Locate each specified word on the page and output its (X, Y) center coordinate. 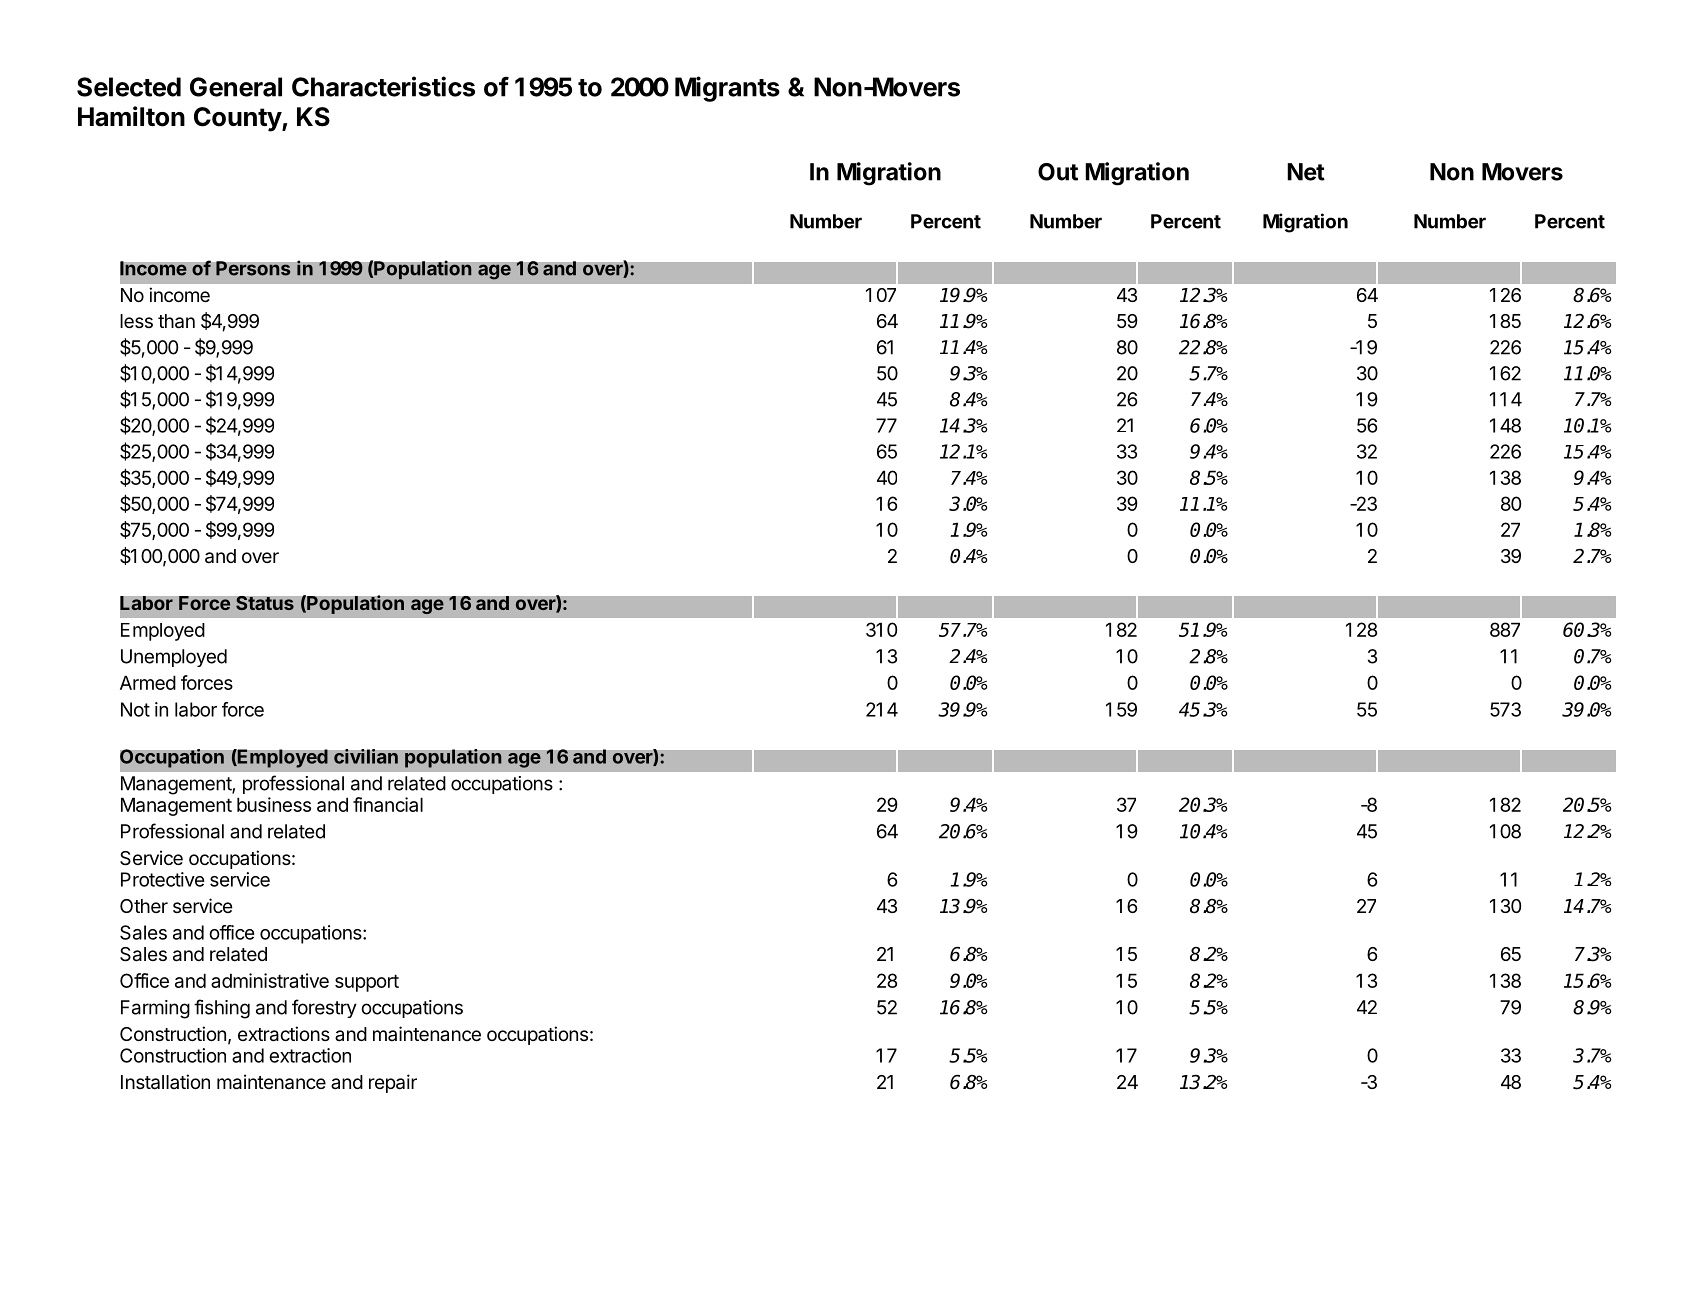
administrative (270, 980)
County (238, 119)
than (176, 321)
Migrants (727, 89)
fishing (222, 1009)
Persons (253, 268)
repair (393, 1083)
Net (1306, 172)
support (367, 983)
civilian (366, 756)
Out (1058, 172)
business (274, 804)
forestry (324, 1008)
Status (265, 603)
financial (388, 804)
